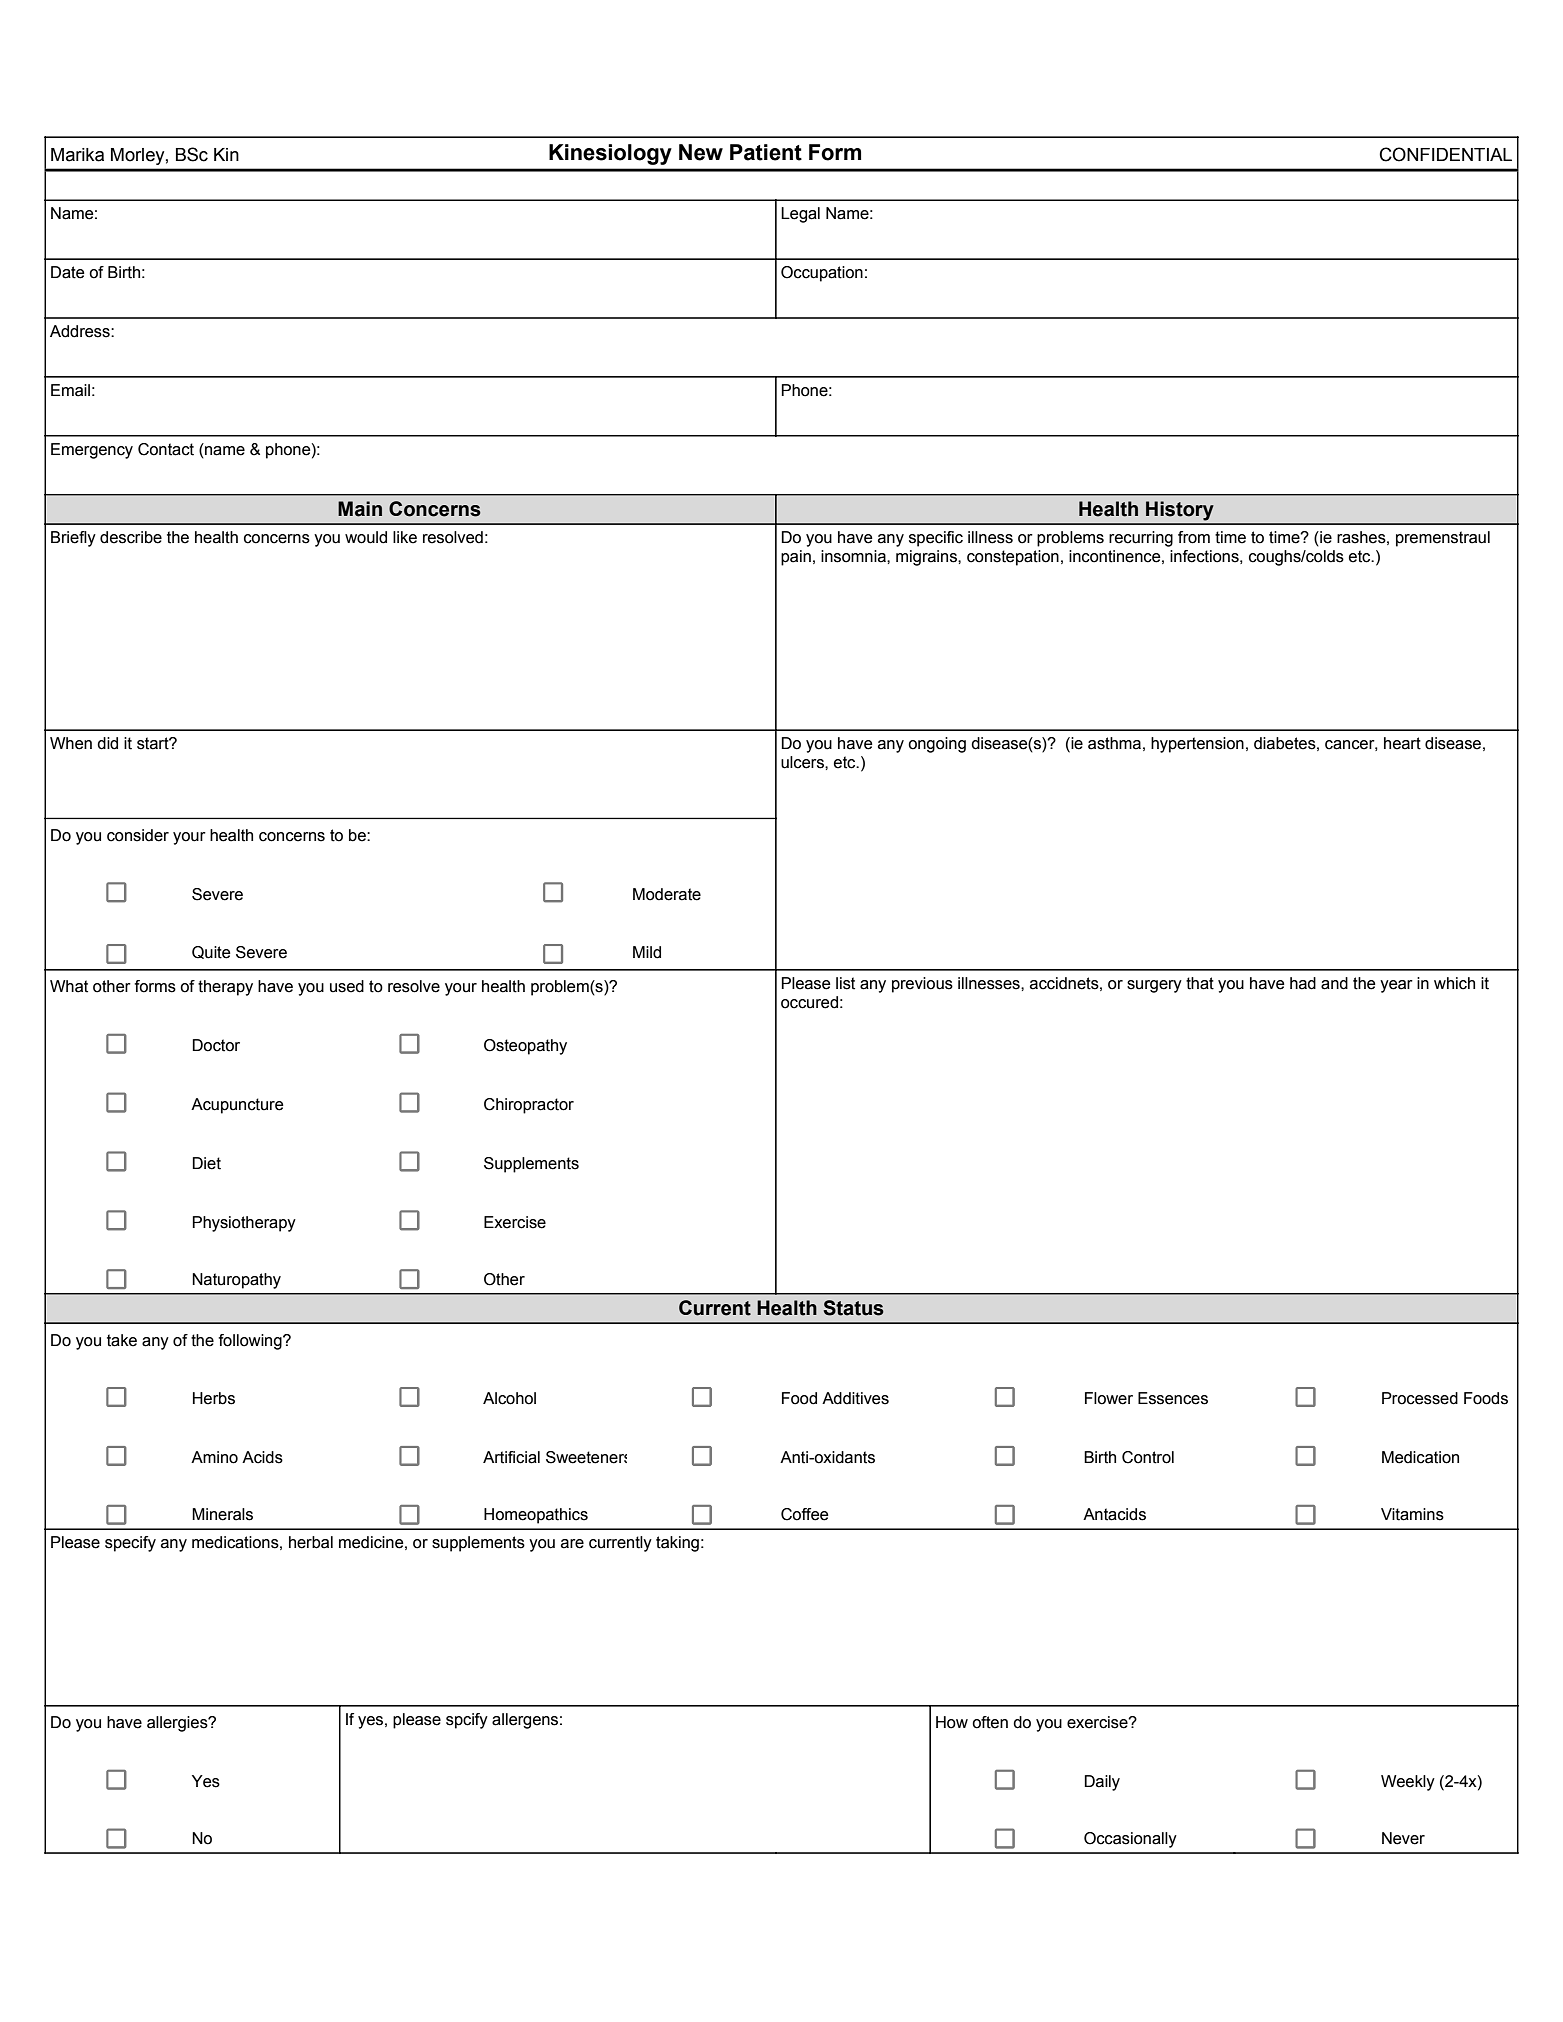 The height and width of the screenshot is (2022, 1563). What do you see at coordinates (214, 1457) in the screenshot?
I see `Amino` at bounding box center [214, 1457].
